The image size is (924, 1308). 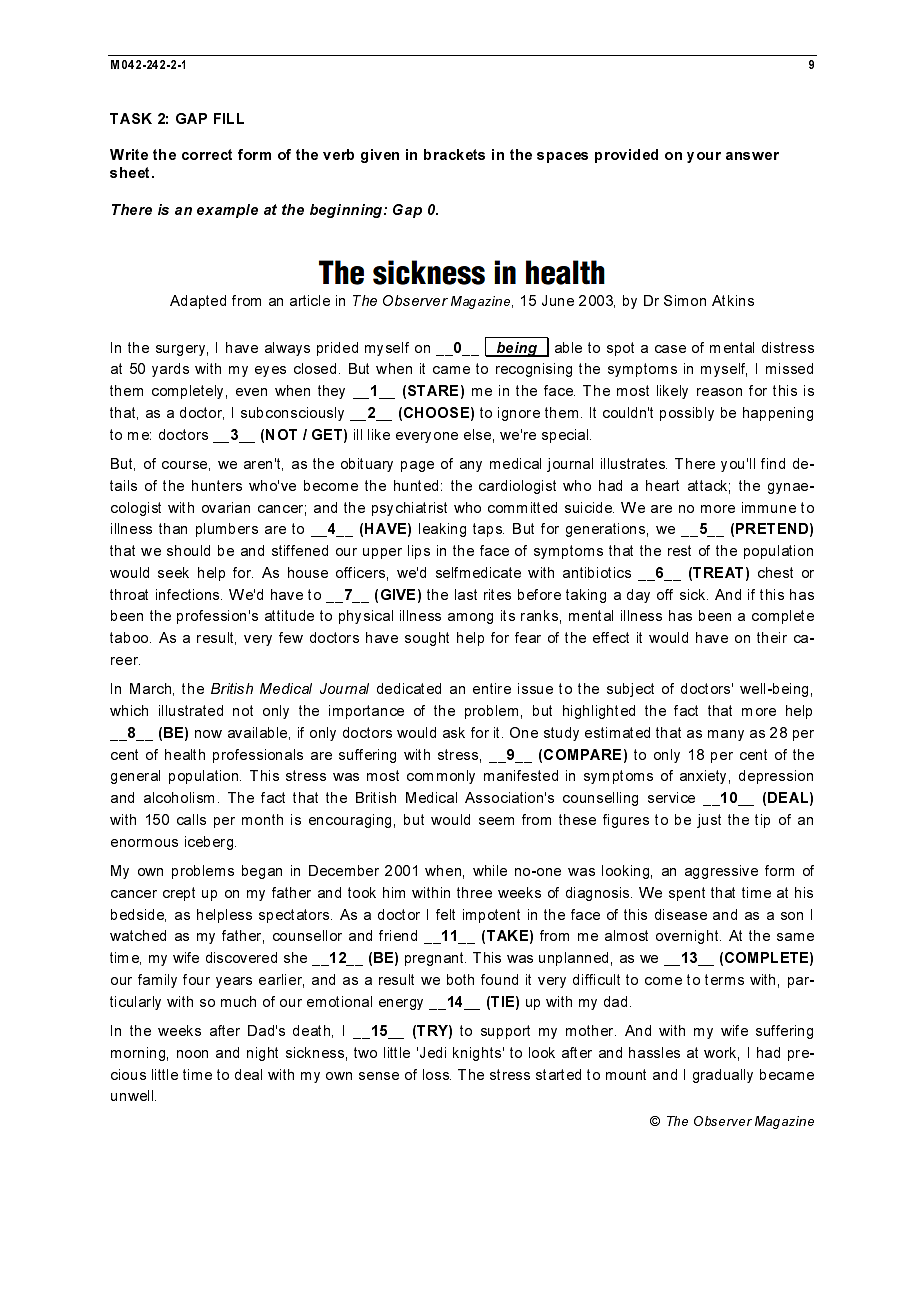 What do you see at coordinates (437, 1074) in the screenshot?
I see `loss` at bounding box center [437, 1074].
